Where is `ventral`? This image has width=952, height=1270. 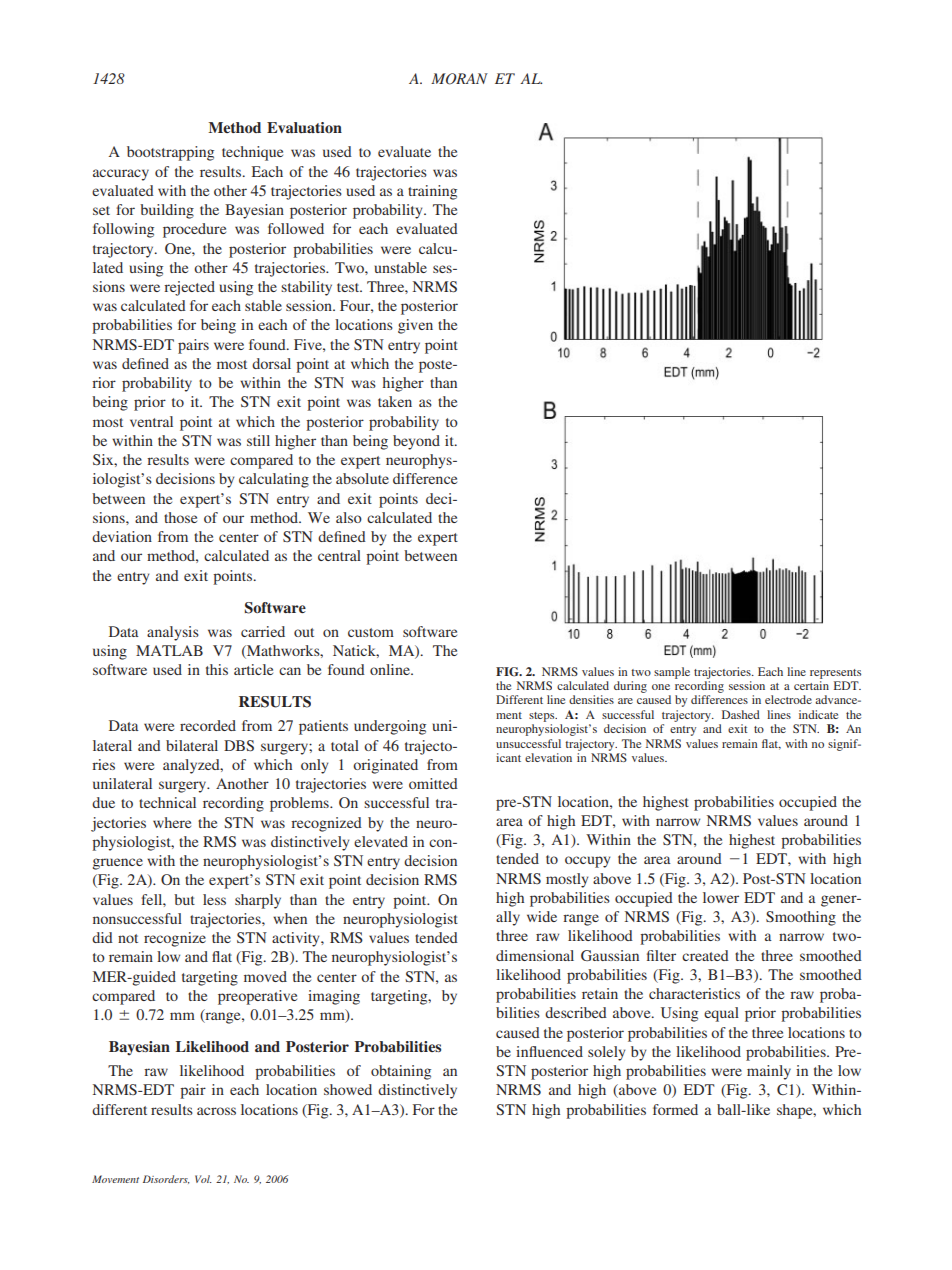 ventral is located at coordinates (151, 421).
